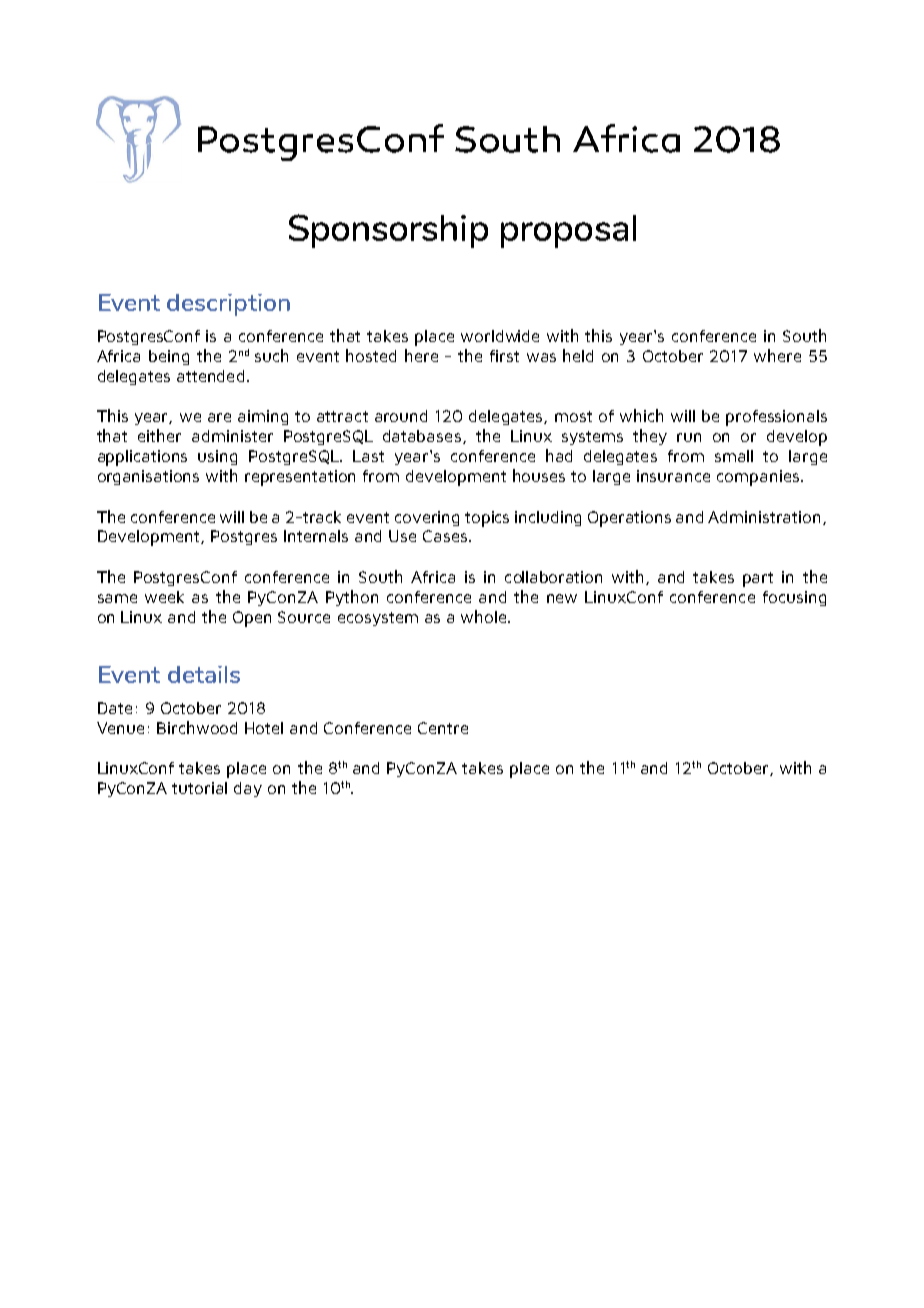 The width and height of the screenshot is (924, 1308). I want to click on whole, so click(485, 616).
